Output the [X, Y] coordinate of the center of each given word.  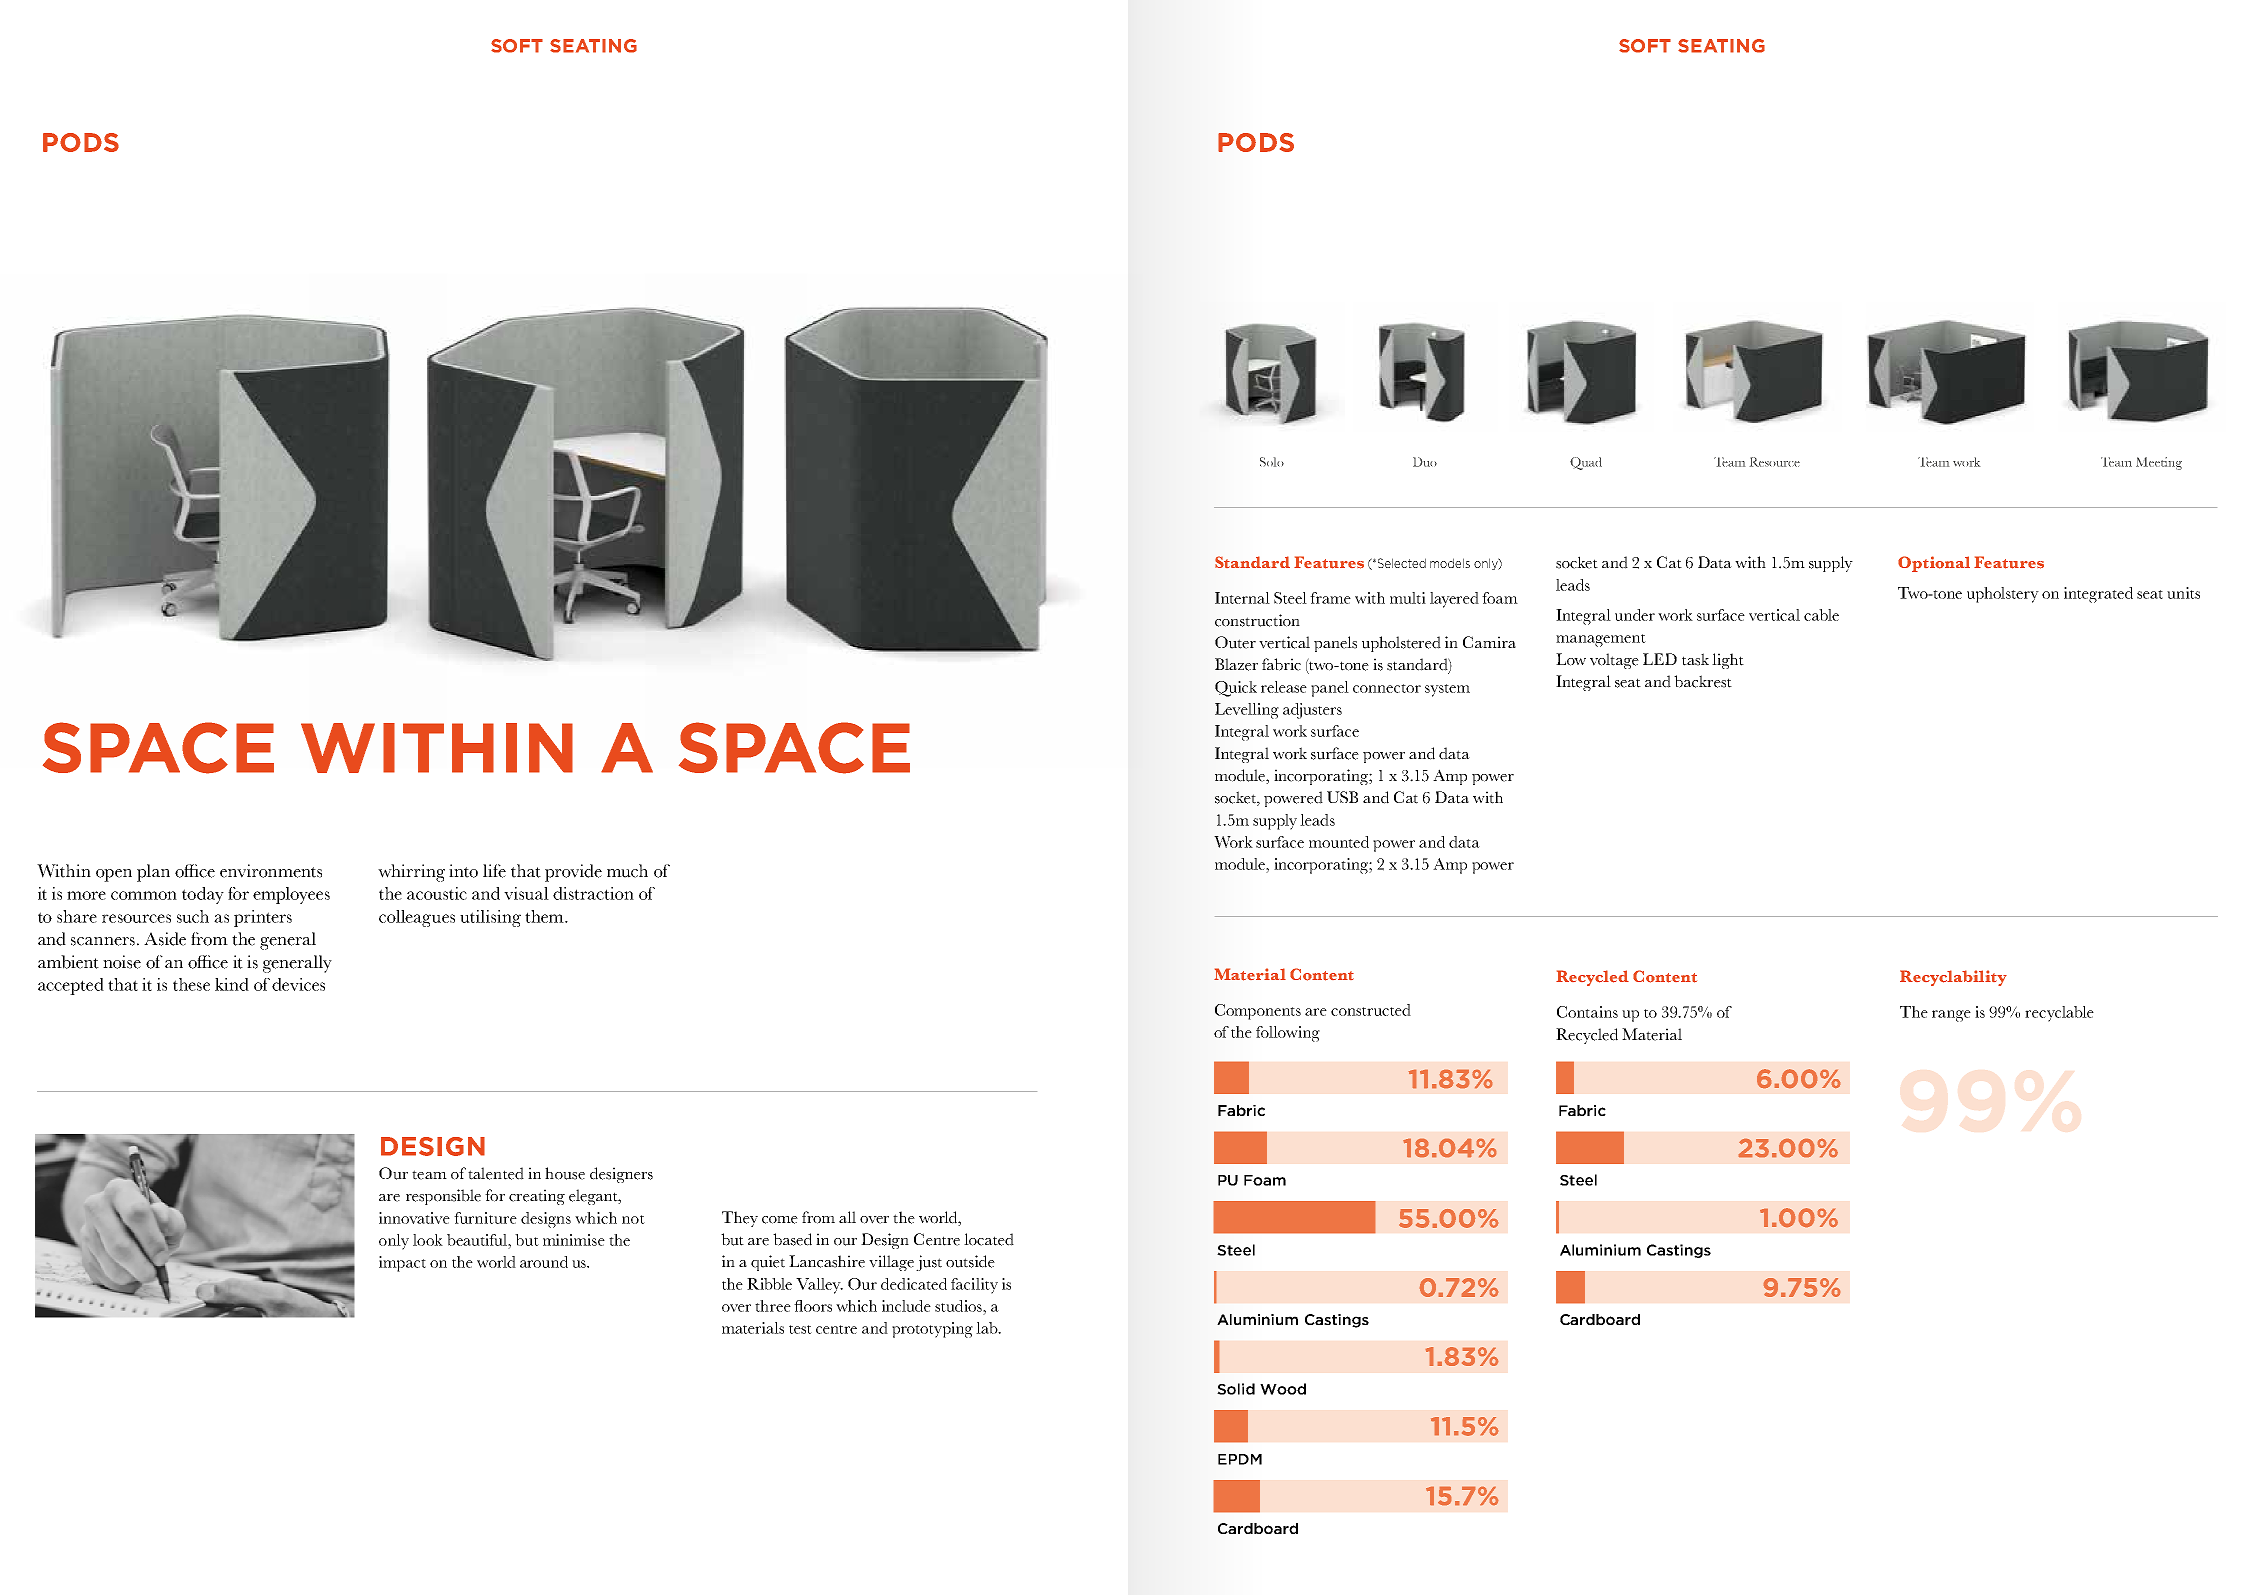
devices [298, 984]
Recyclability [1953, 978]
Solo [1272, 462]
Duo [1425, 462]
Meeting [2159, 463]
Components [1258, 1012]
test [800, 1329]
